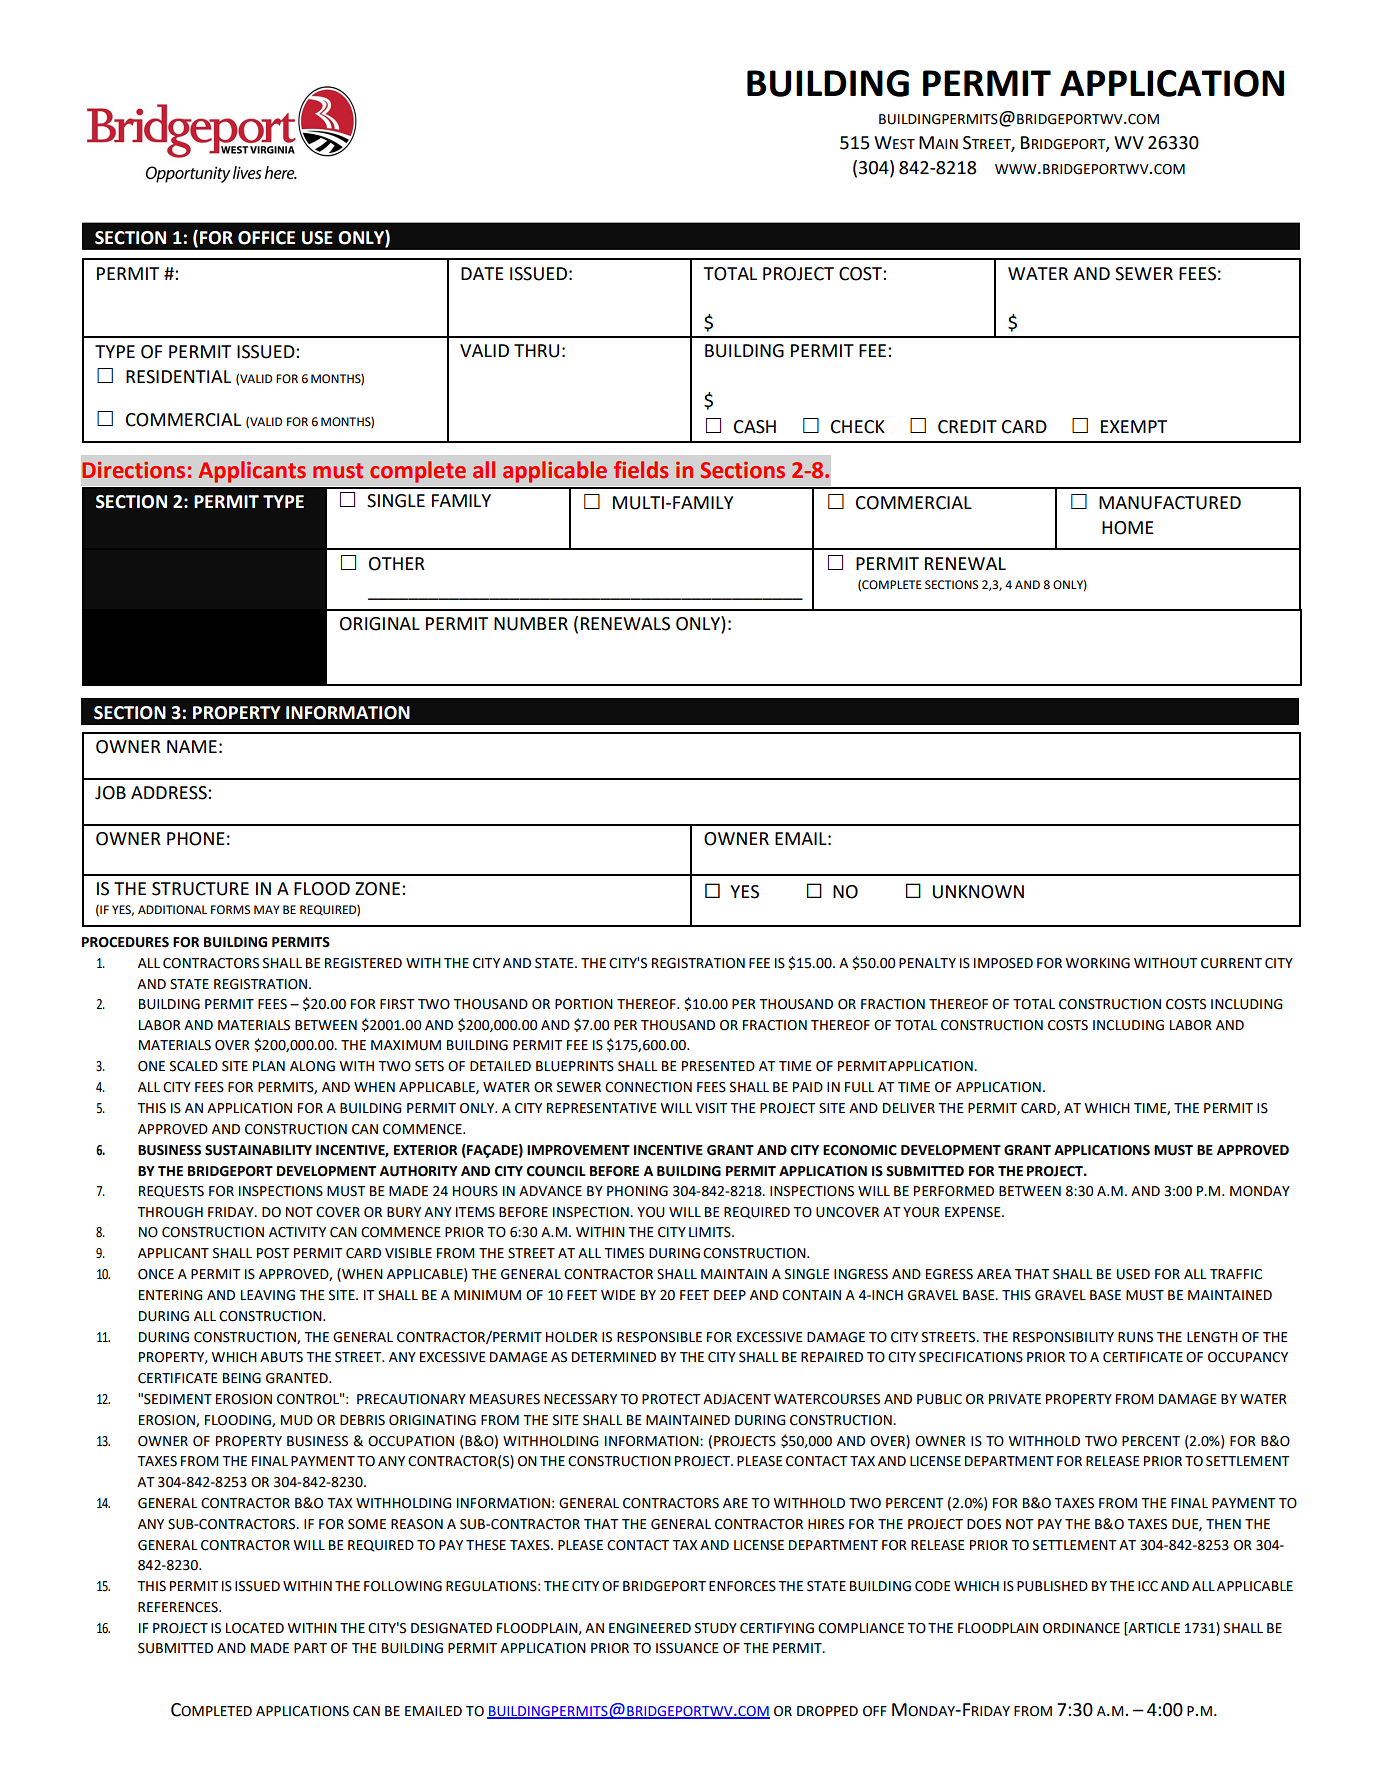  I want to click on LOCATED, so click(255, 1628).
